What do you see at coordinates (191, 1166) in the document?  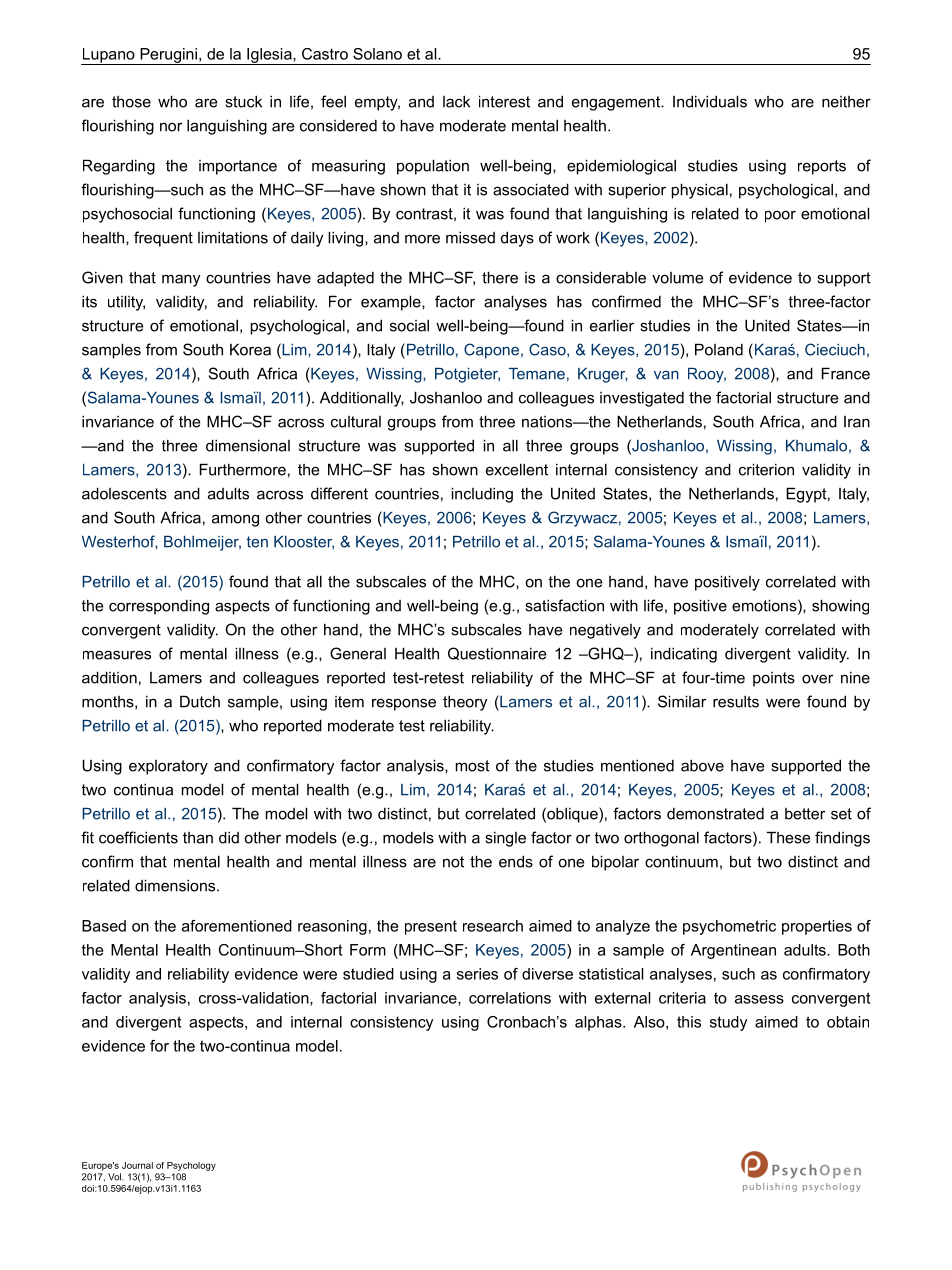 I see `Psychology` at bounding box center [191, 1166].
